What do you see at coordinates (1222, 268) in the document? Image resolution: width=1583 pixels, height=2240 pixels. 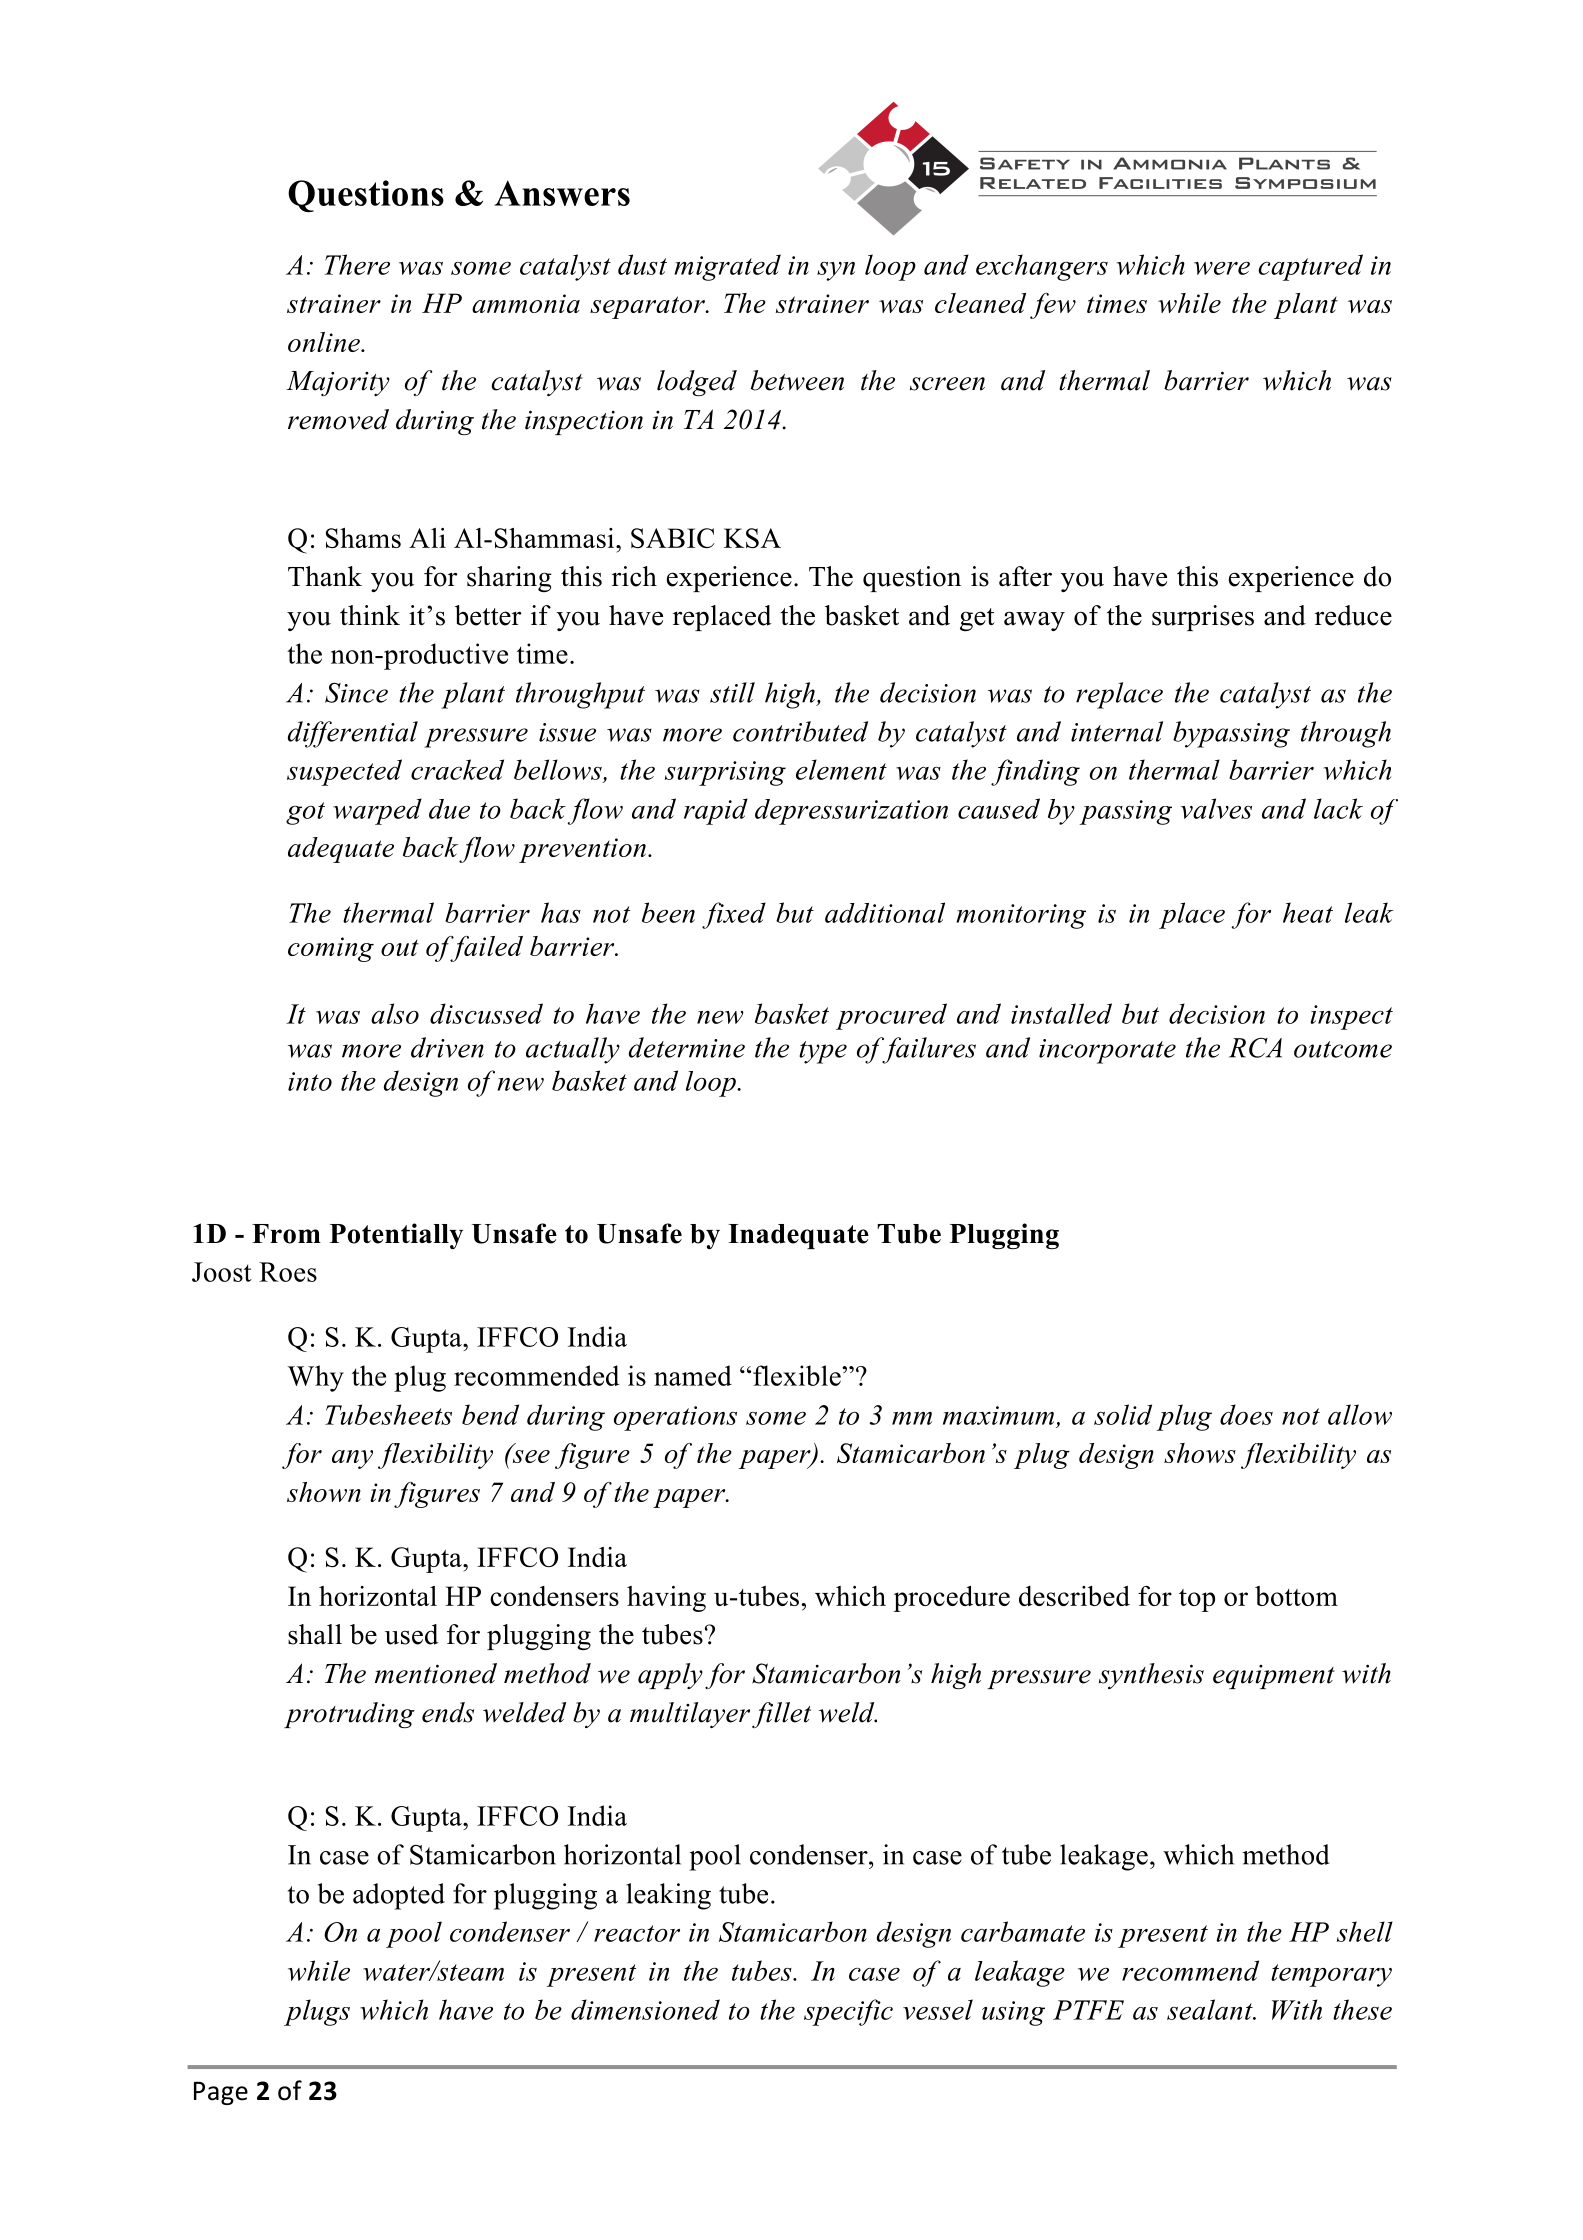 I see `were` at bounding box center [1222, 268].
